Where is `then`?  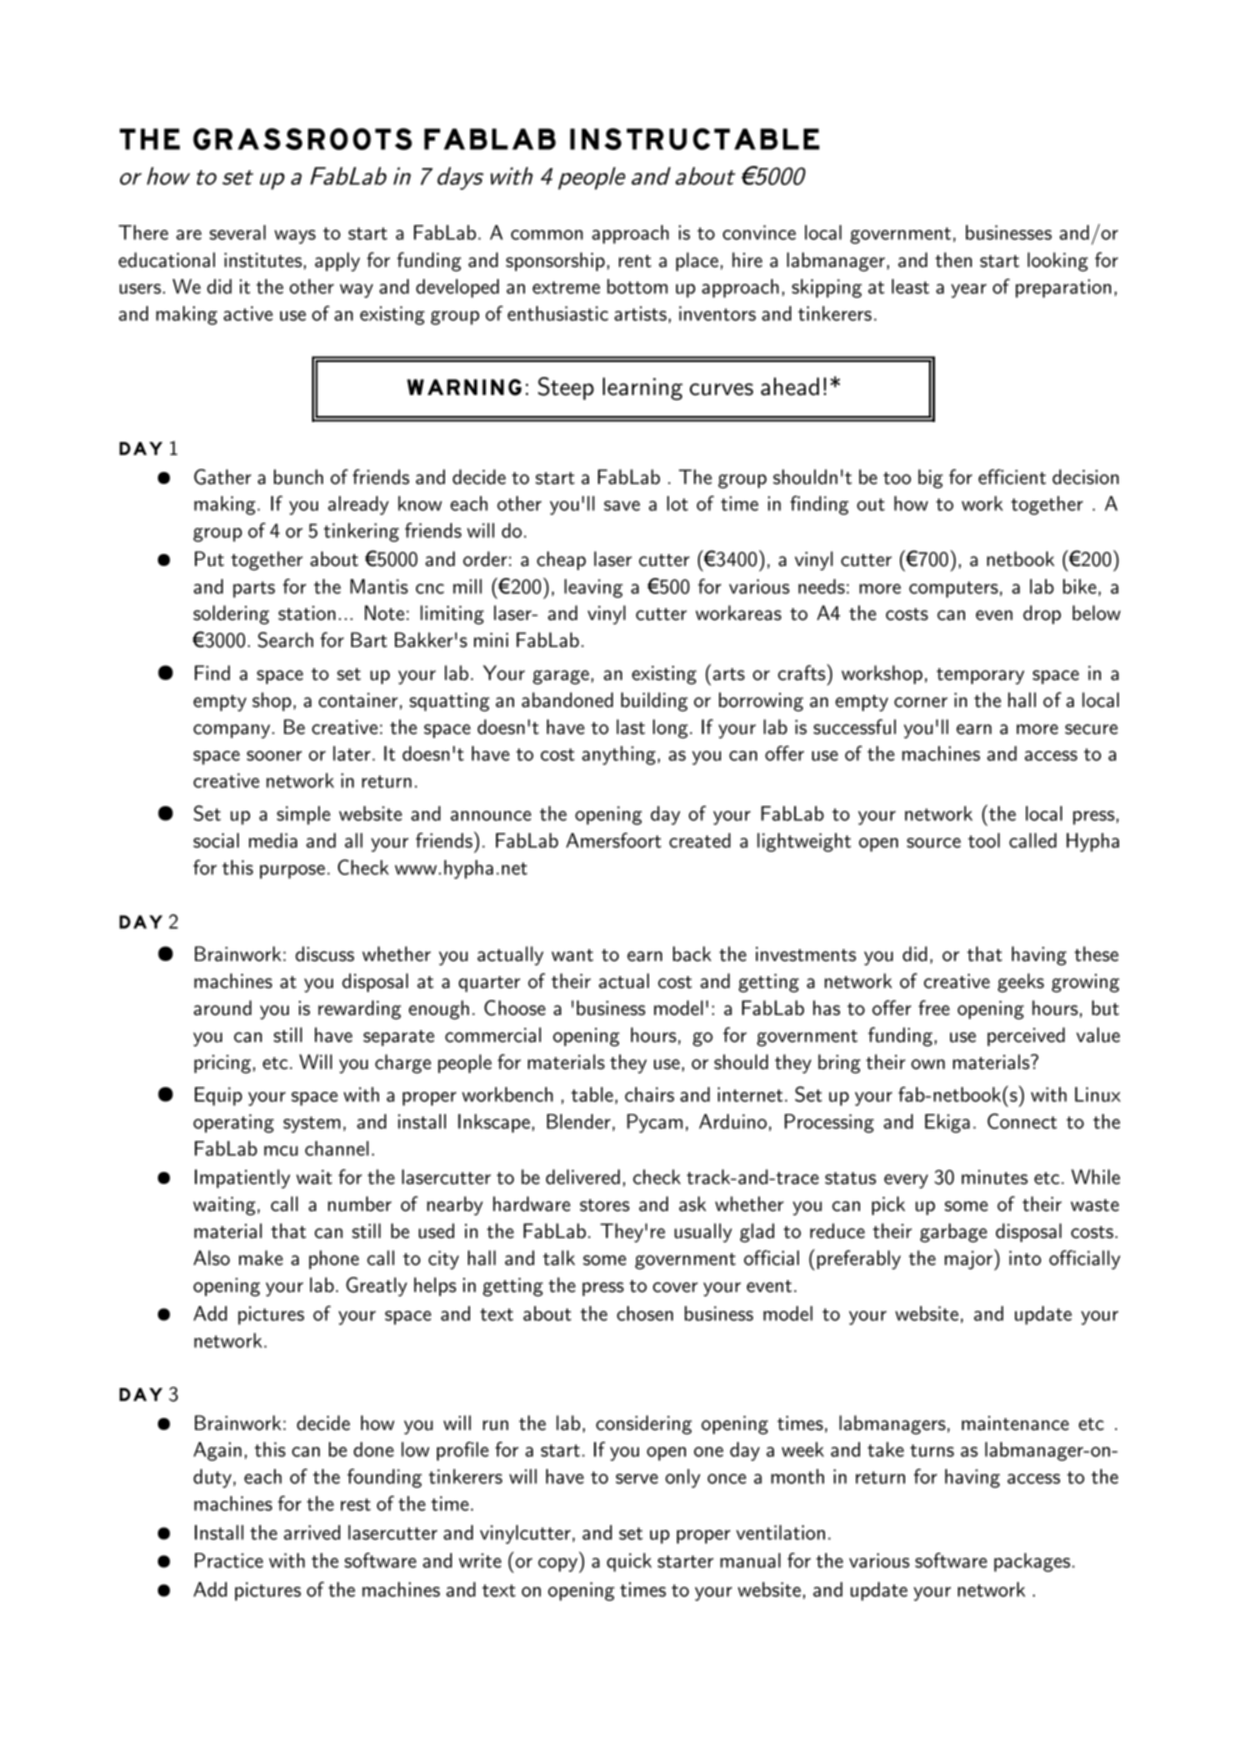
then is located at coordinates (953, 260).
